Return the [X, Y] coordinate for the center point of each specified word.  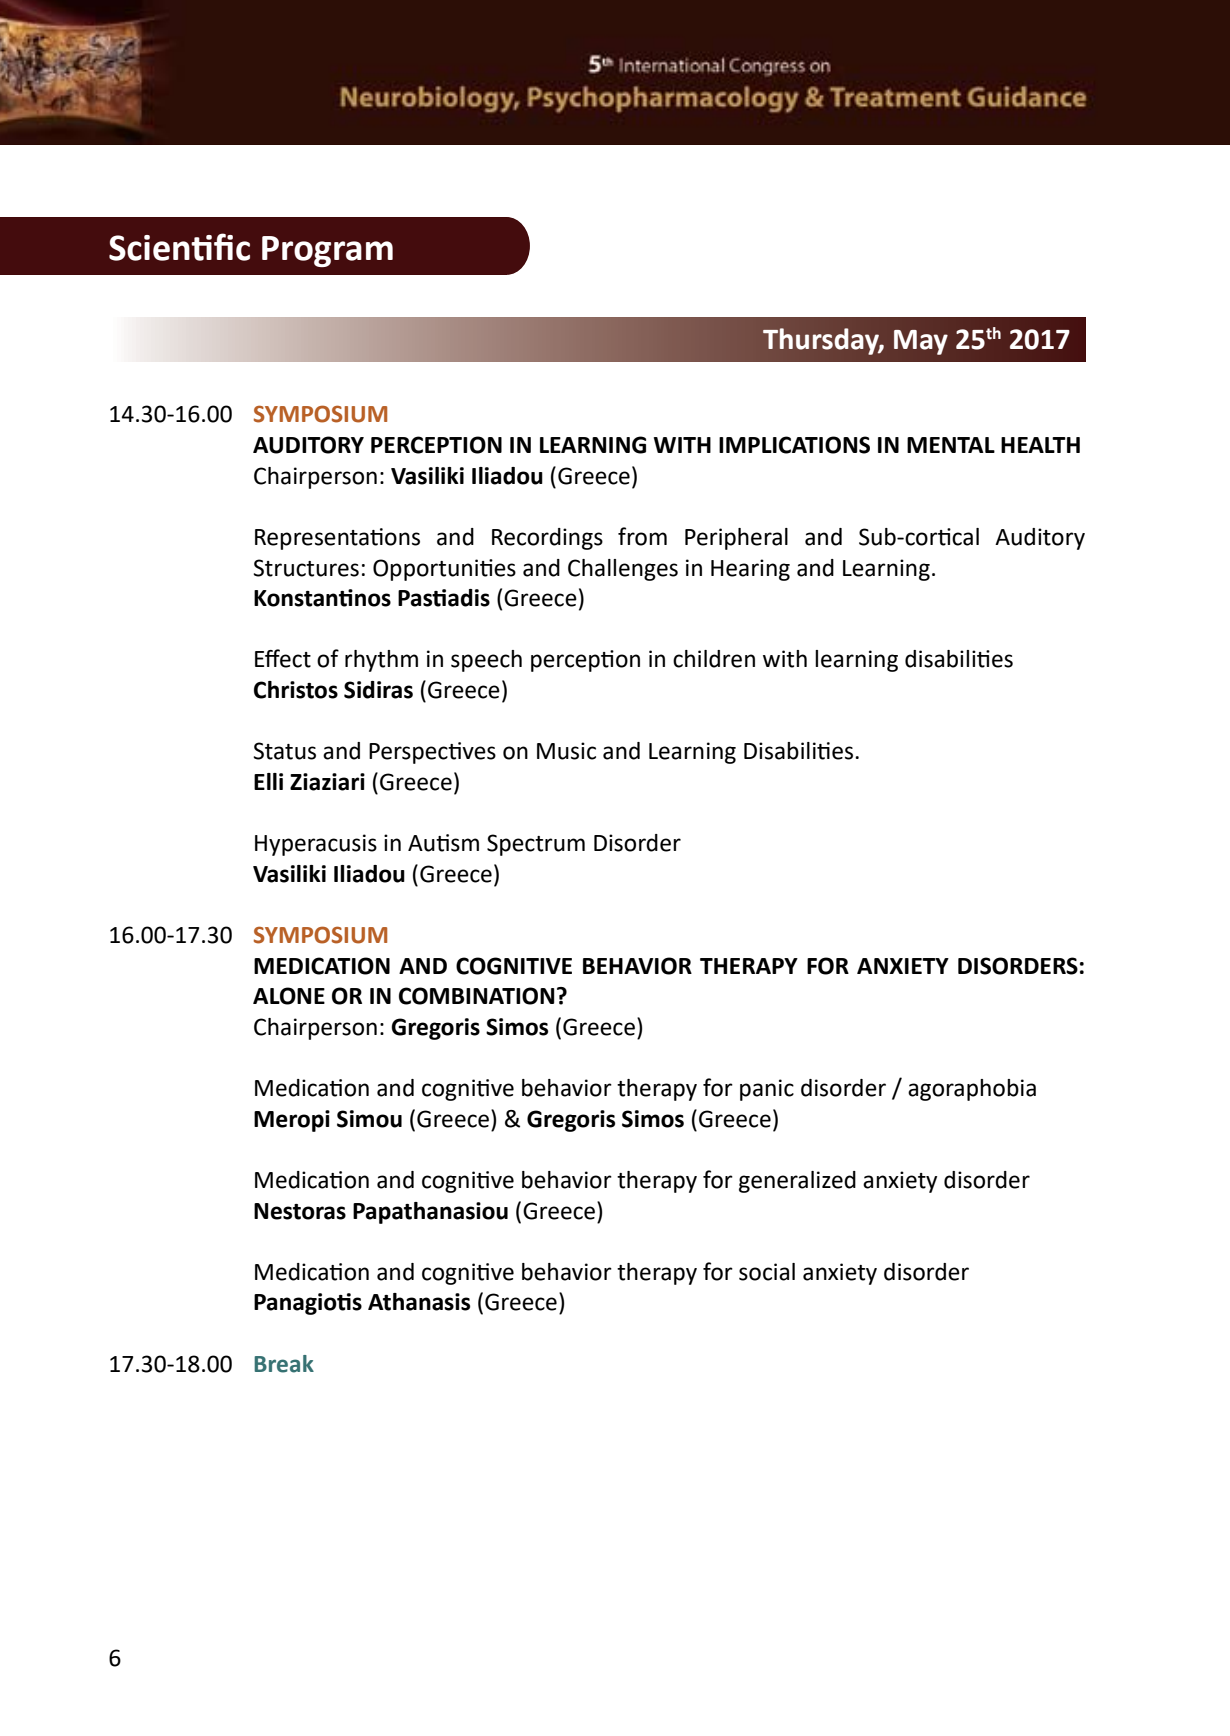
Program [327, 251]
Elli [268, 781]
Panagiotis [308, 1304]
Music [566, 751]
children [714, 659]
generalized [797, 1182]
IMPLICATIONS [794, 445]
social [767, 1272]
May [921, 342]
